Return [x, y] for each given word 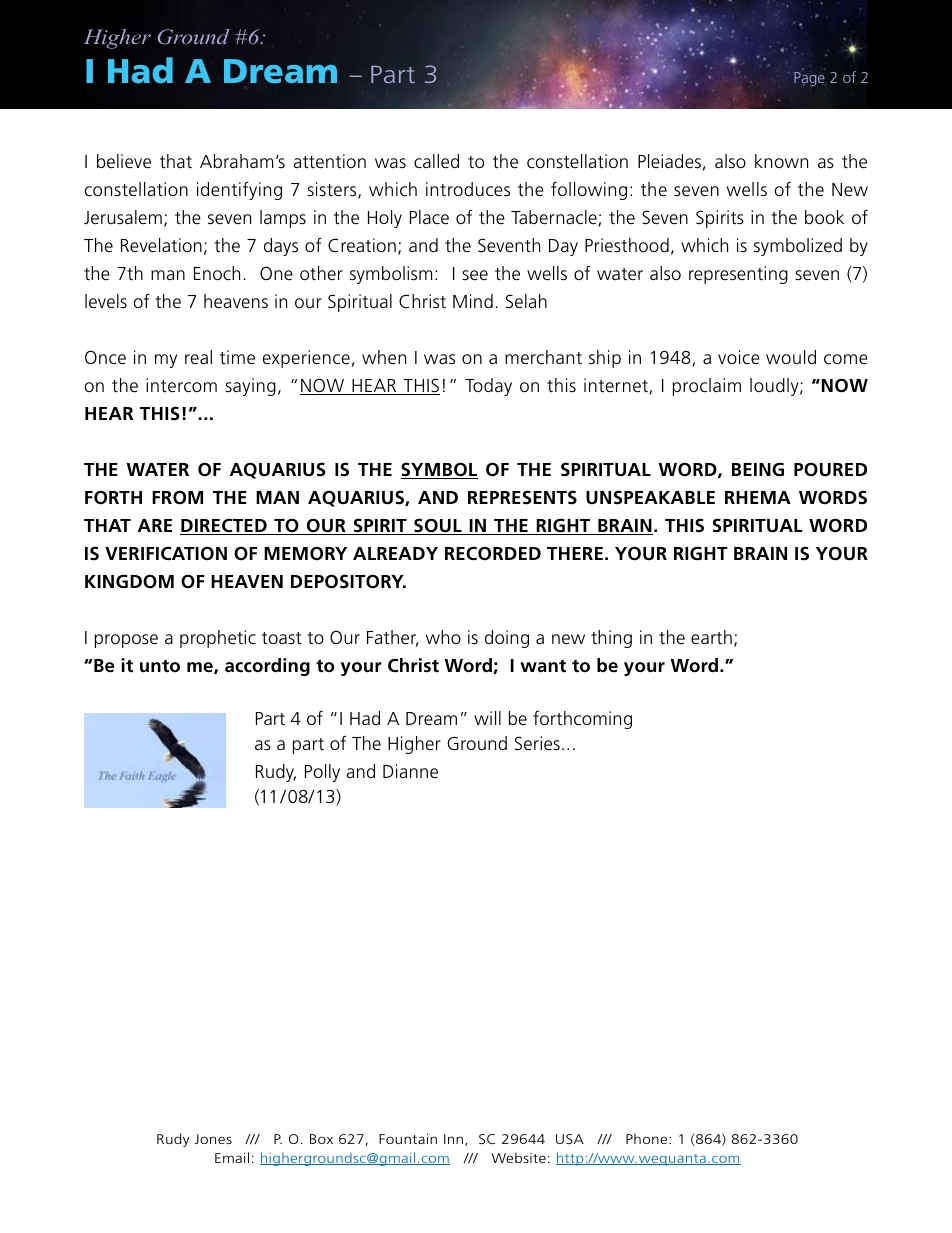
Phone [648, 1138]
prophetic [218, 639]
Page [809, 79]
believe [124, 161]
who [443, 637]
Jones [213, 1139]
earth [711, 637]
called [436, 161]
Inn [453, 1139]
